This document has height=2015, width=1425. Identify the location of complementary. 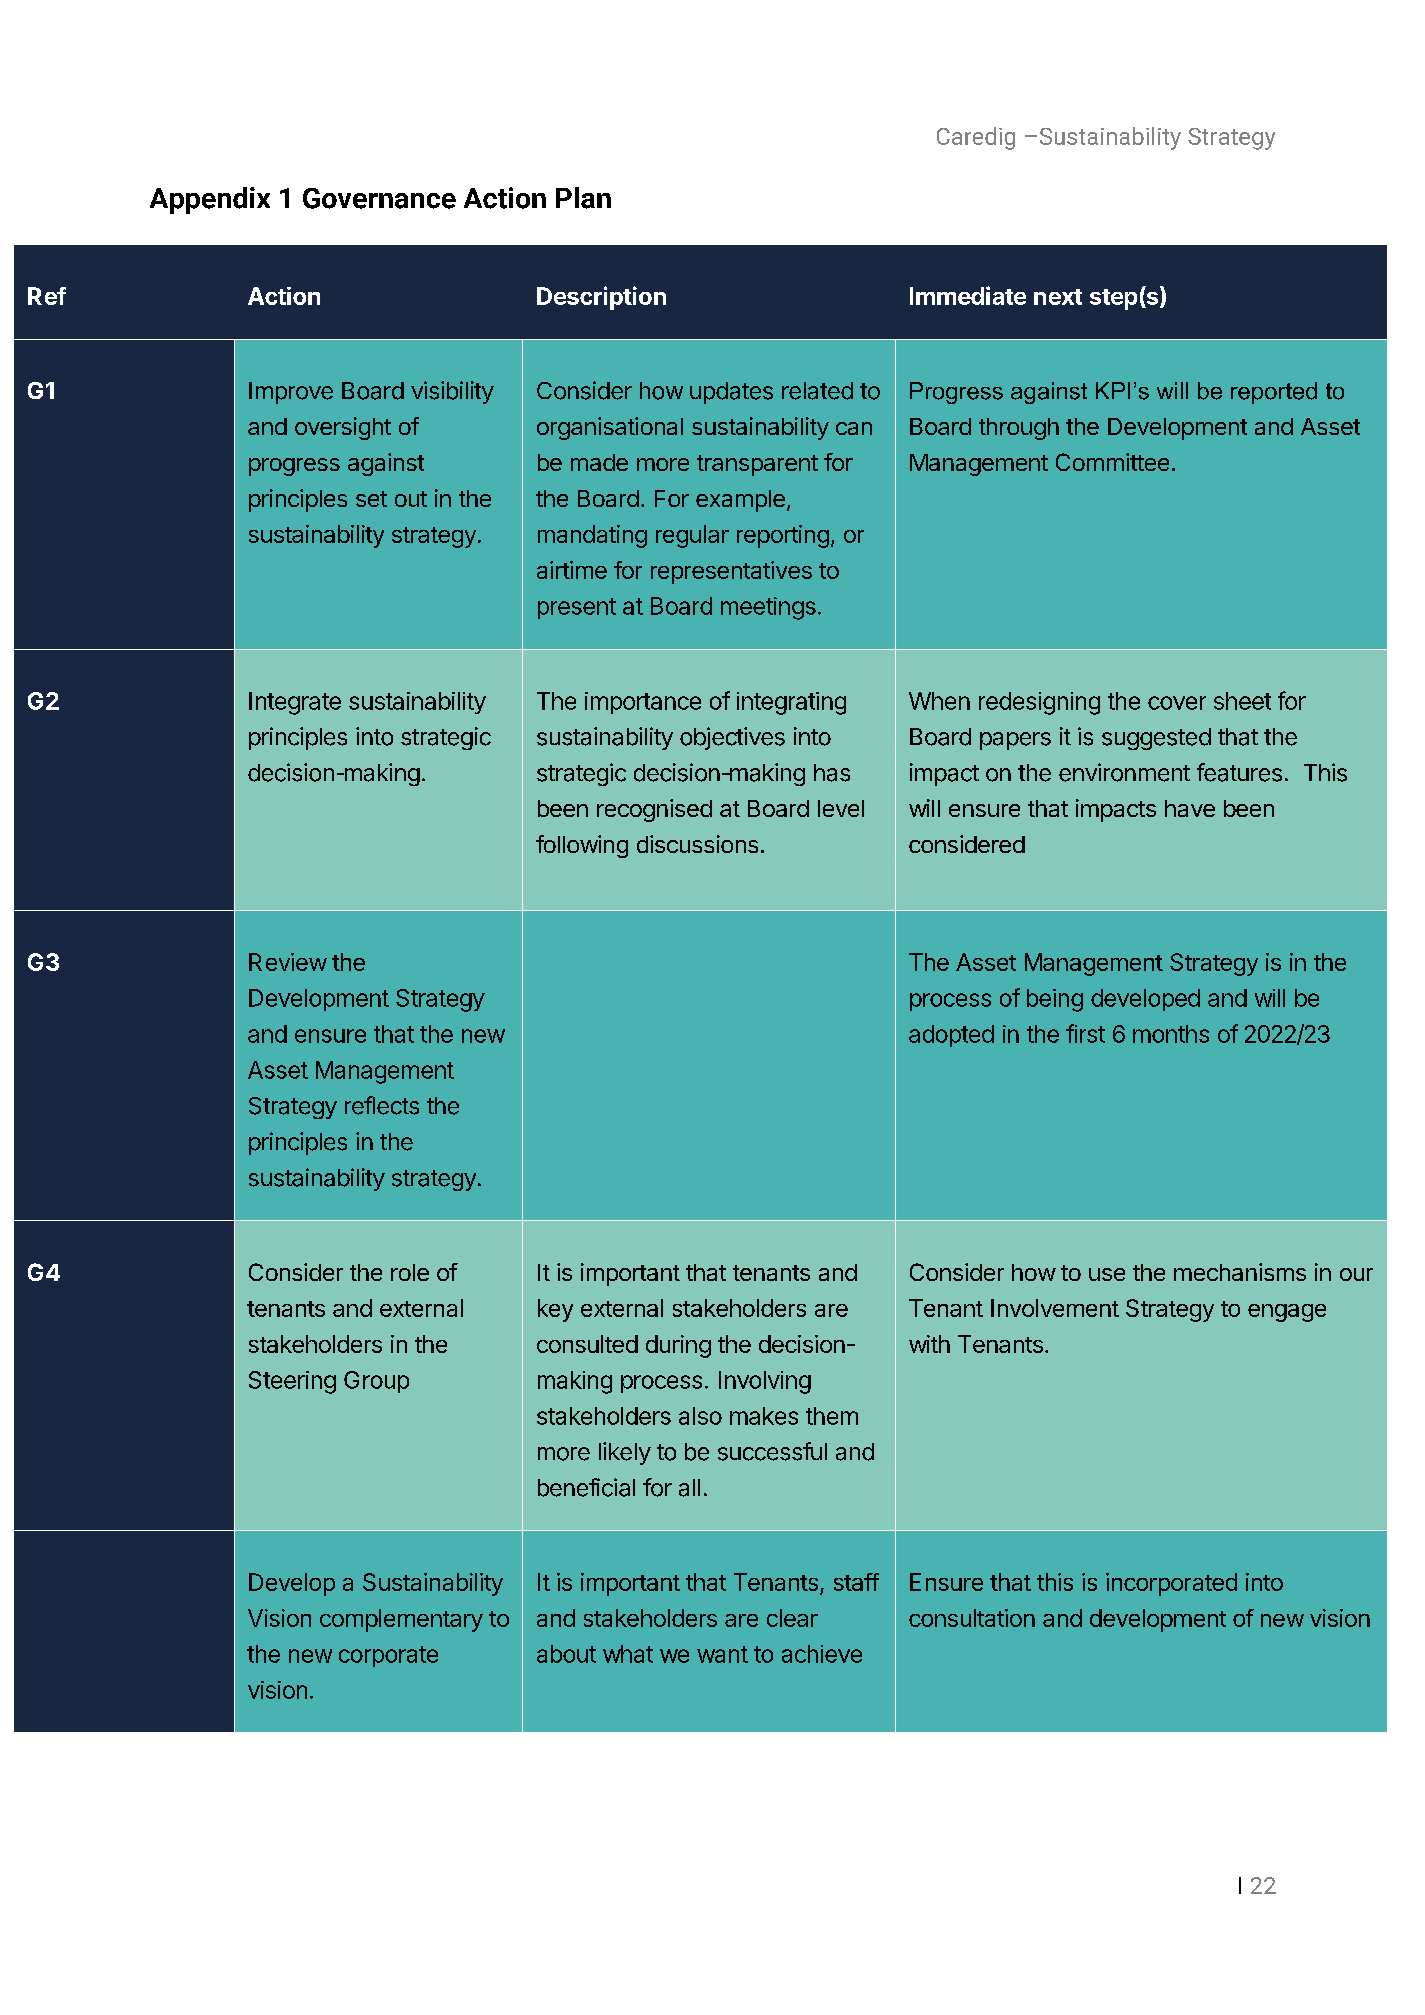
(401, 1620).
